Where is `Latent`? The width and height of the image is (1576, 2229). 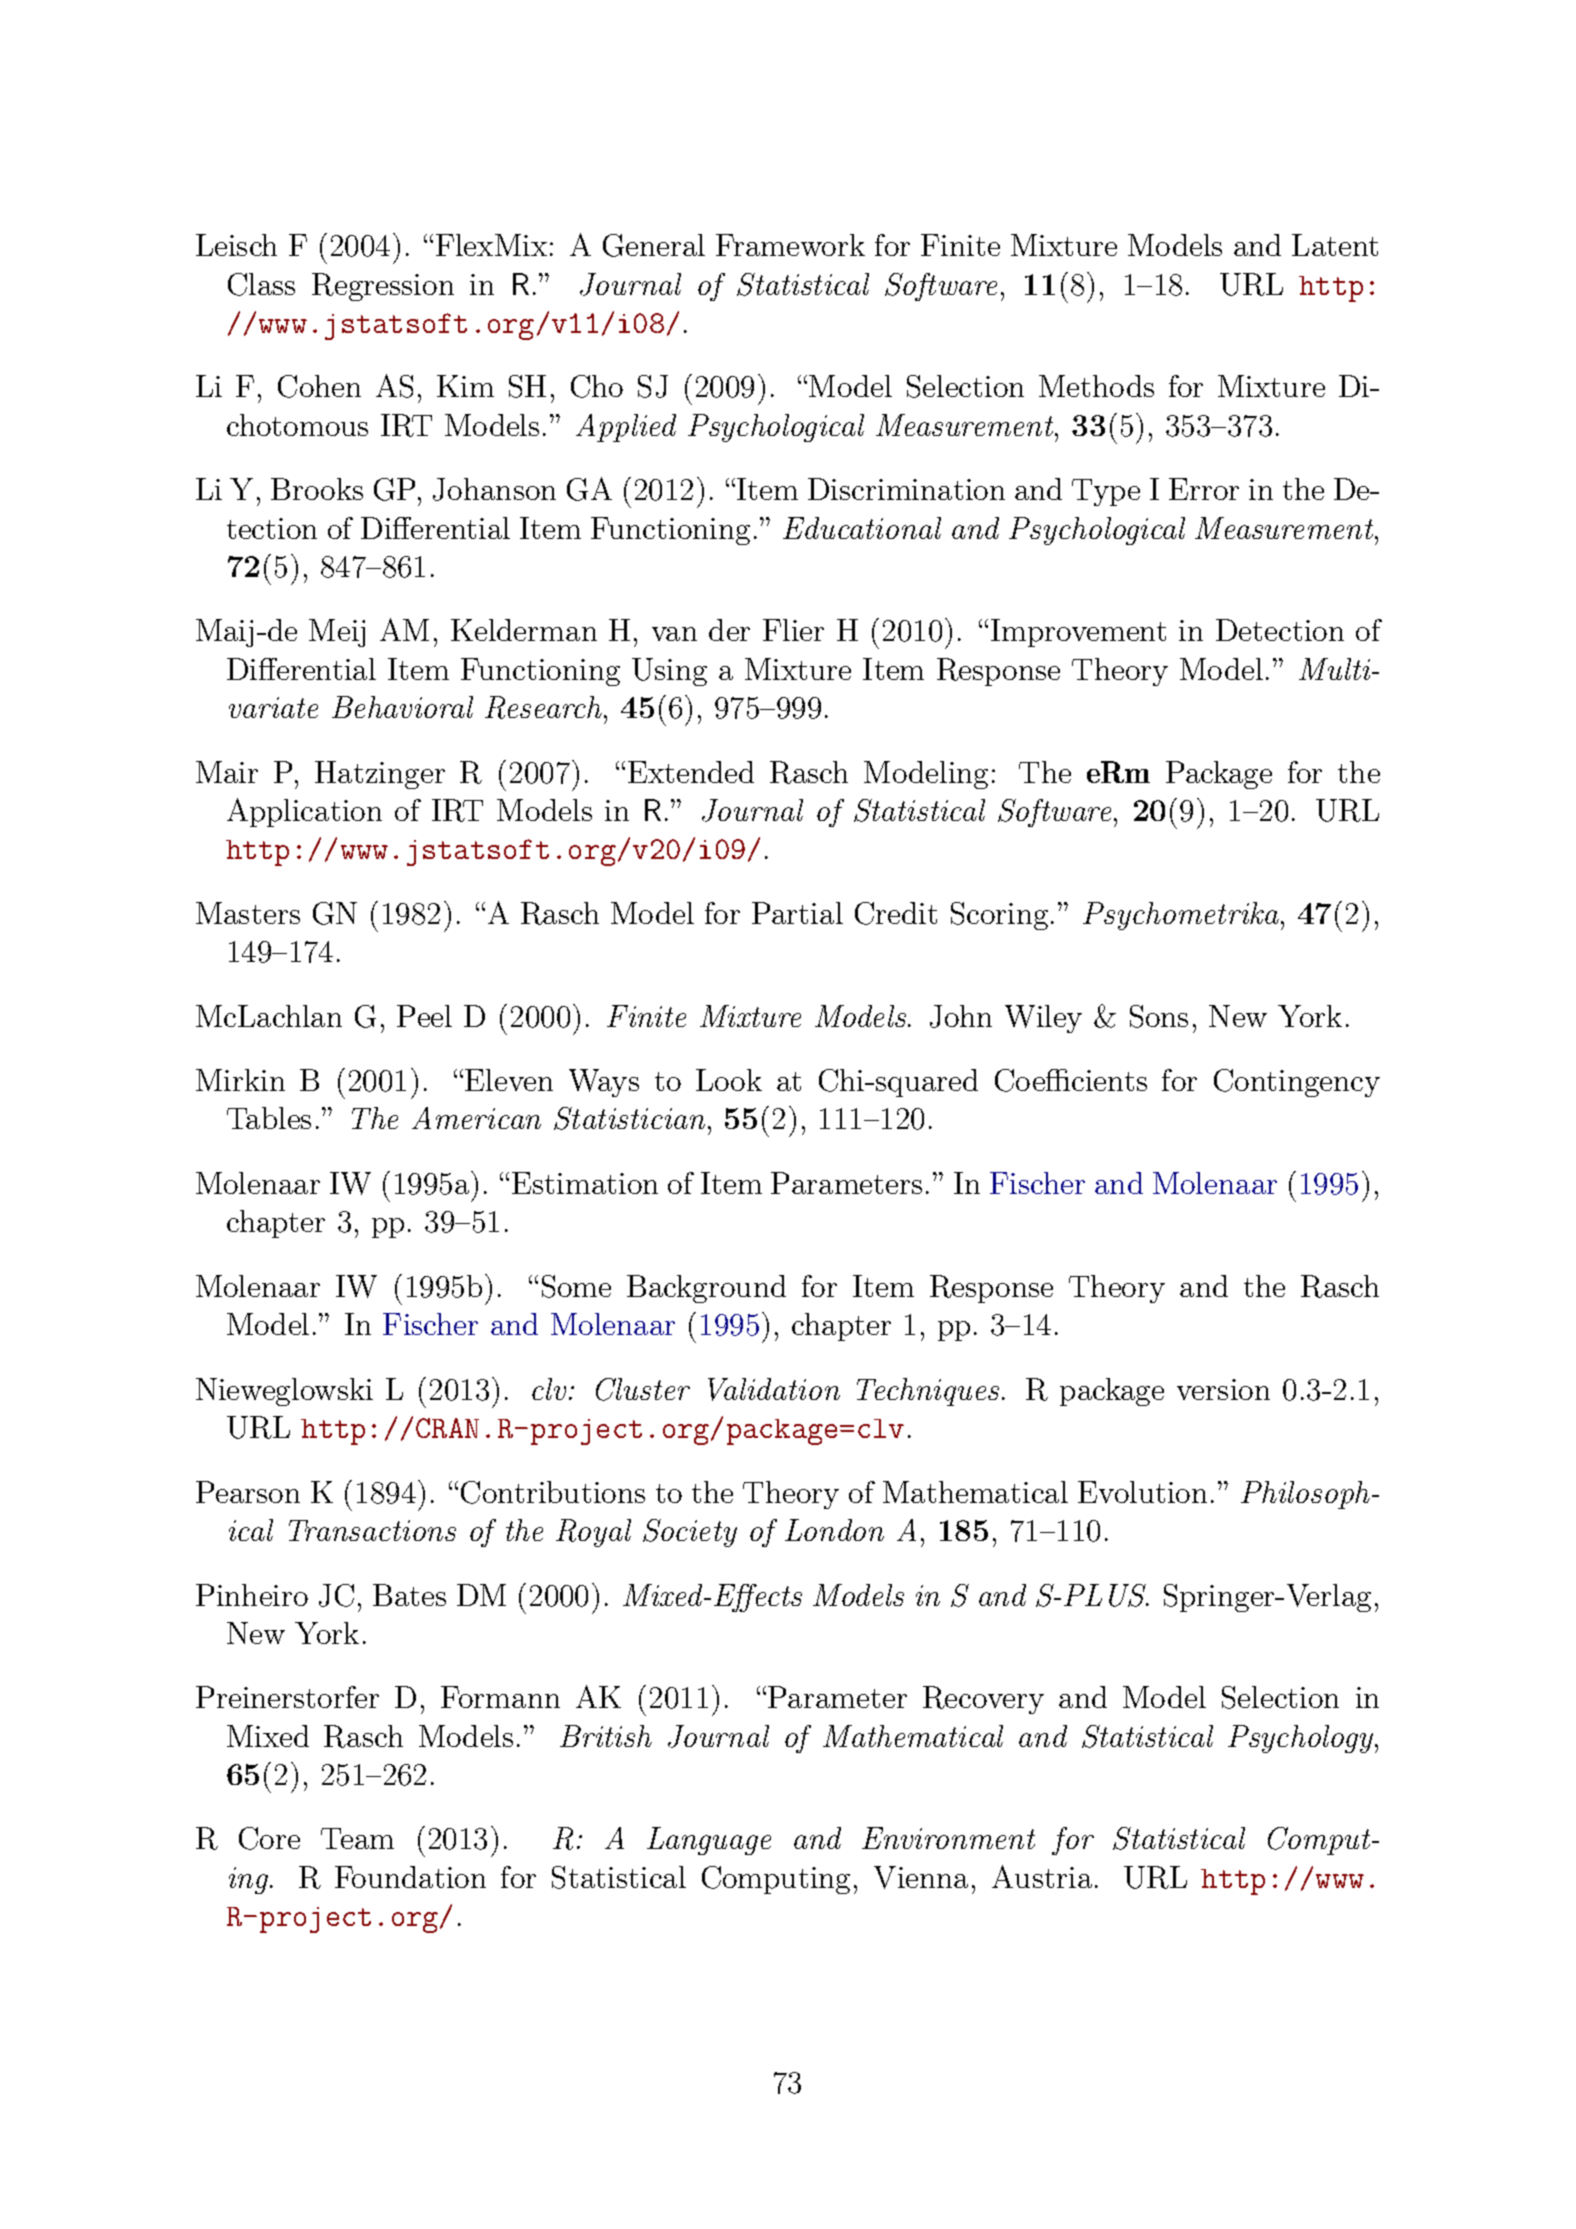 Latent is located at coordinates (1335, 245).
